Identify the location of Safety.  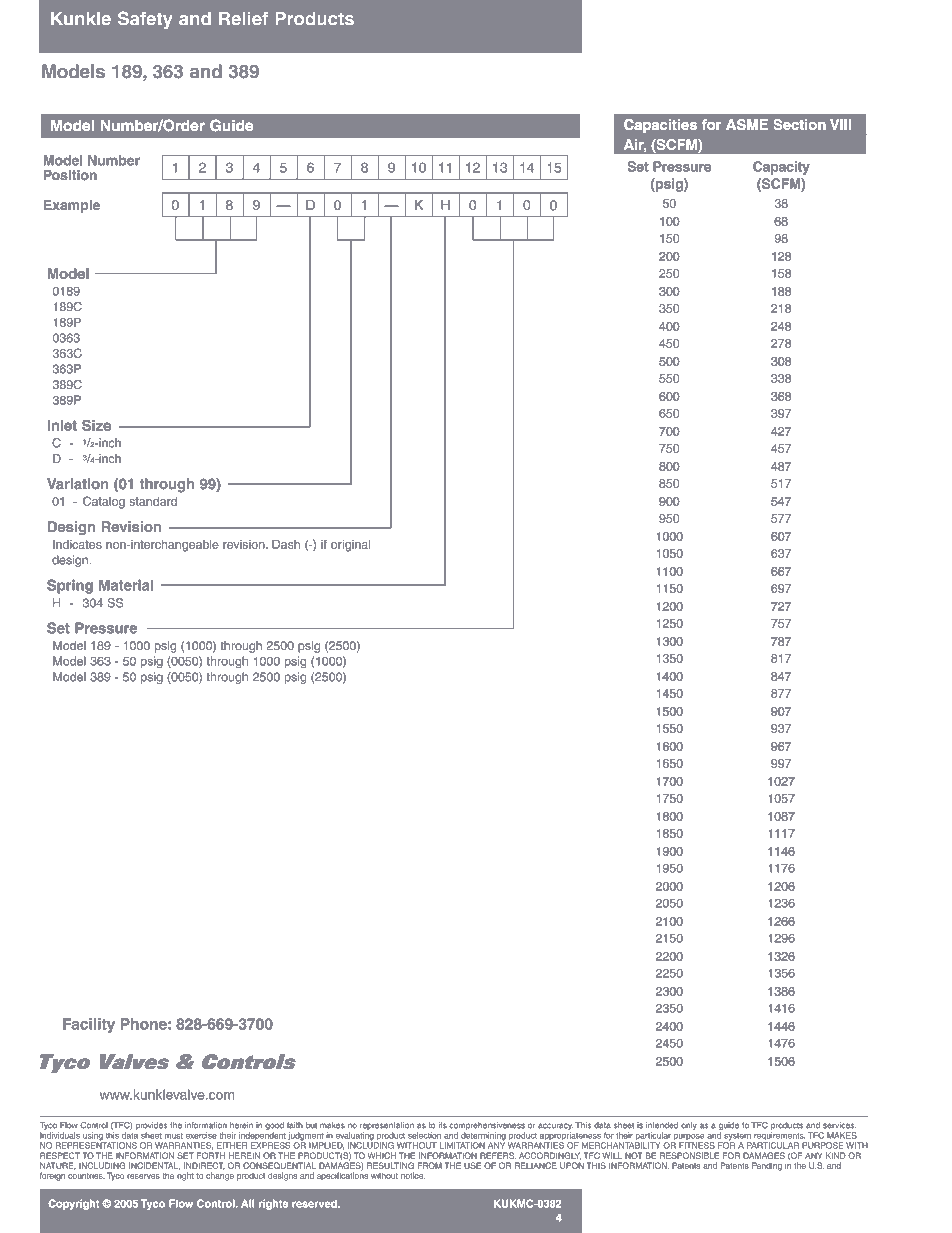
(145, 20).
